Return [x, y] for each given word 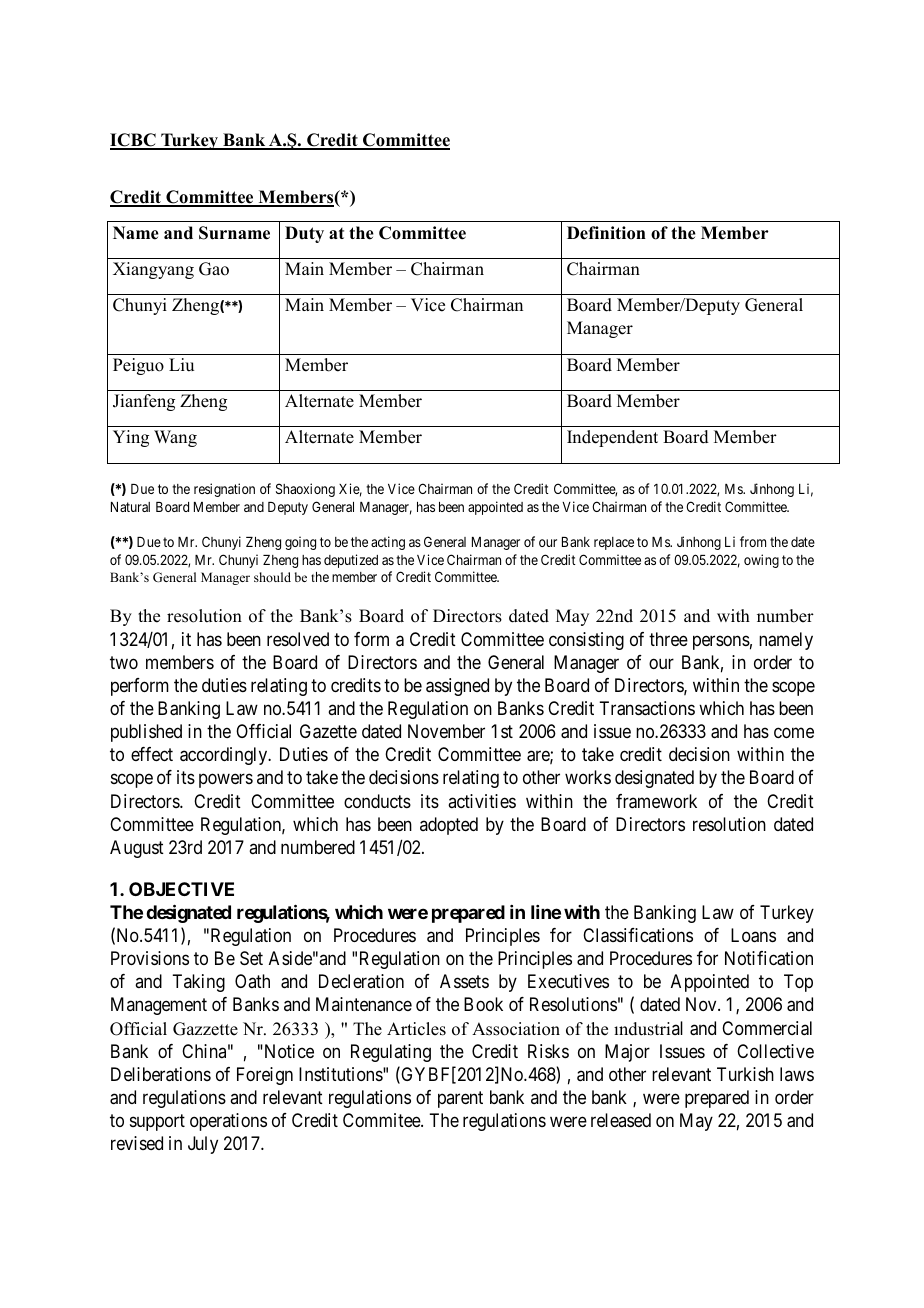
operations [228, 1122]
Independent [612, 438]
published [146, 733]
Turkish [745, 1074]
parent [460, 1099]
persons [721, 642]
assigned [457, 687]
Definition [606, 233]
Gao [214, 269]
